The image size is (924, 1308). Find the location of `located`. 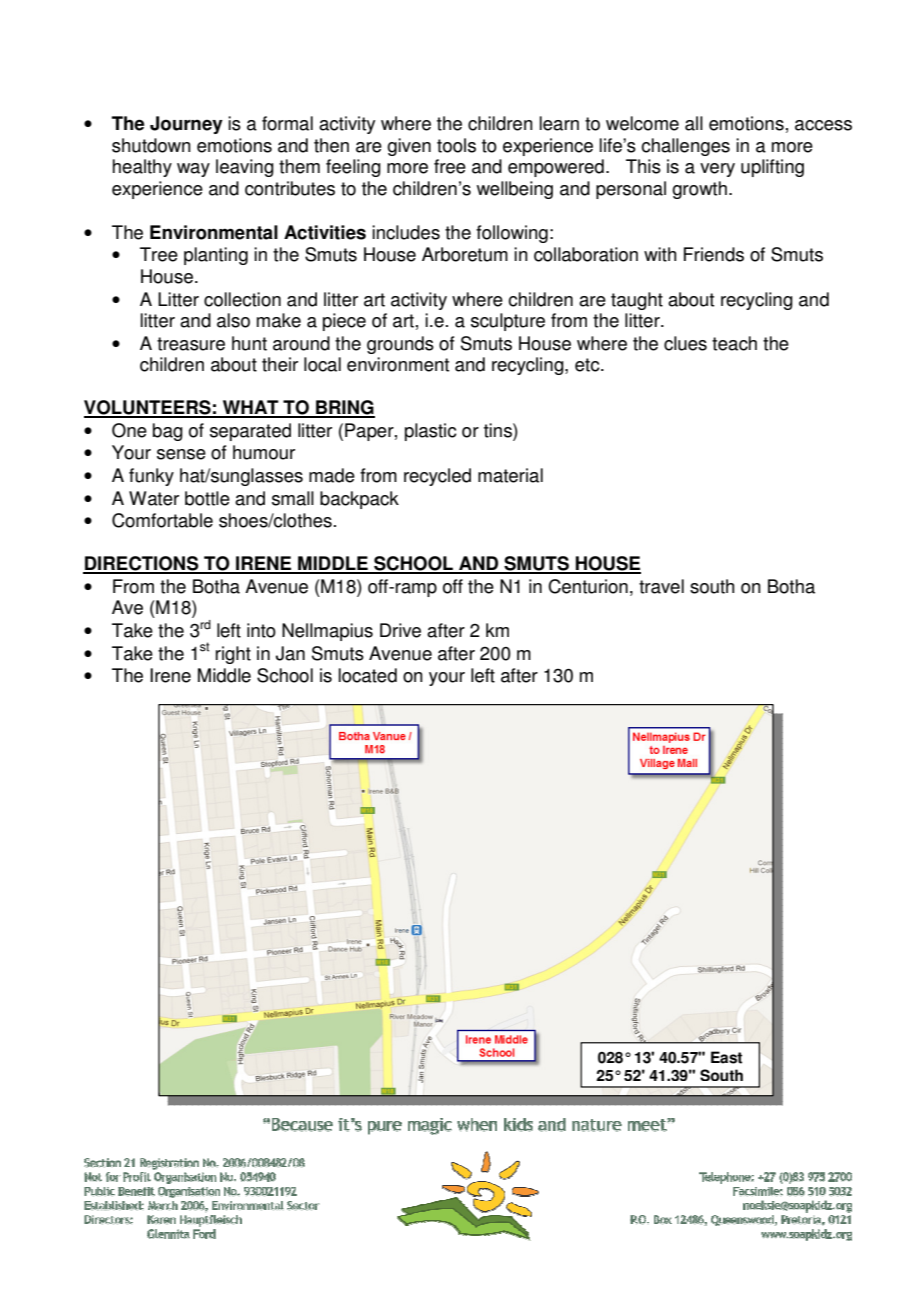

located is located at coordinates (368, 675).
